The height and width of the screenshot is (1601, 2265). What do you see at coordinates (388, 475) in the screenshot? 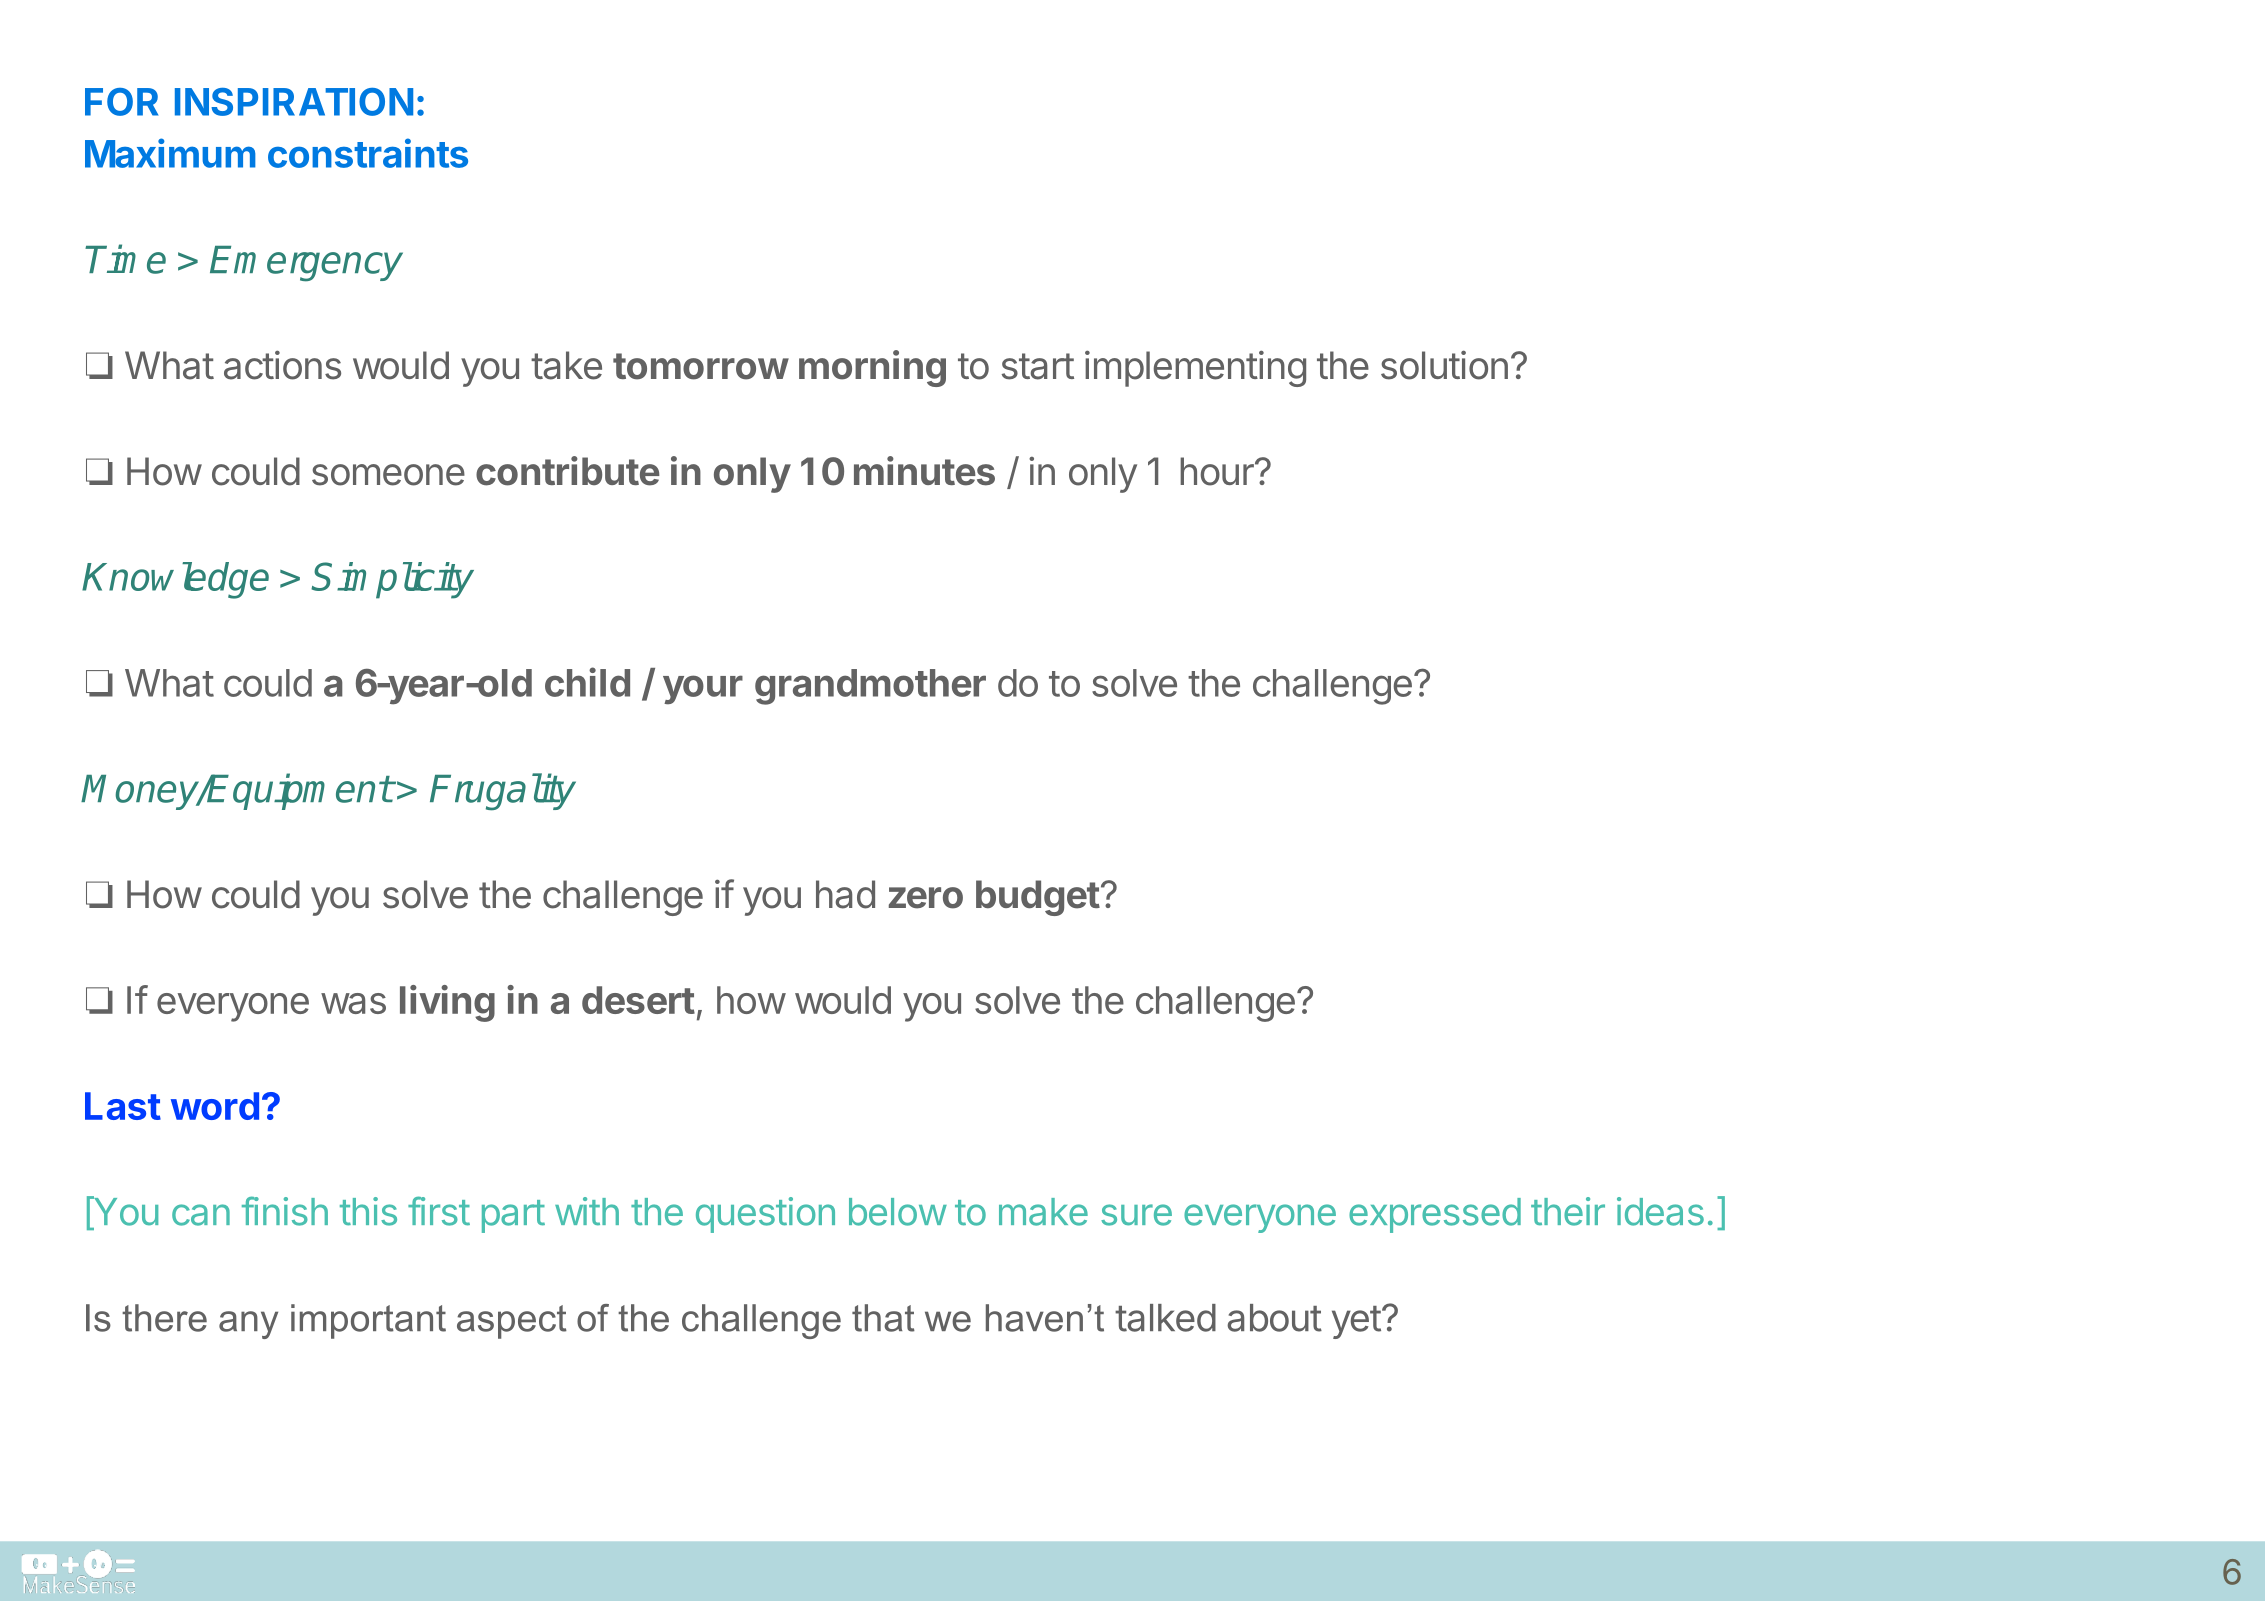
I see `someone` at bounding box center [388, 475].
